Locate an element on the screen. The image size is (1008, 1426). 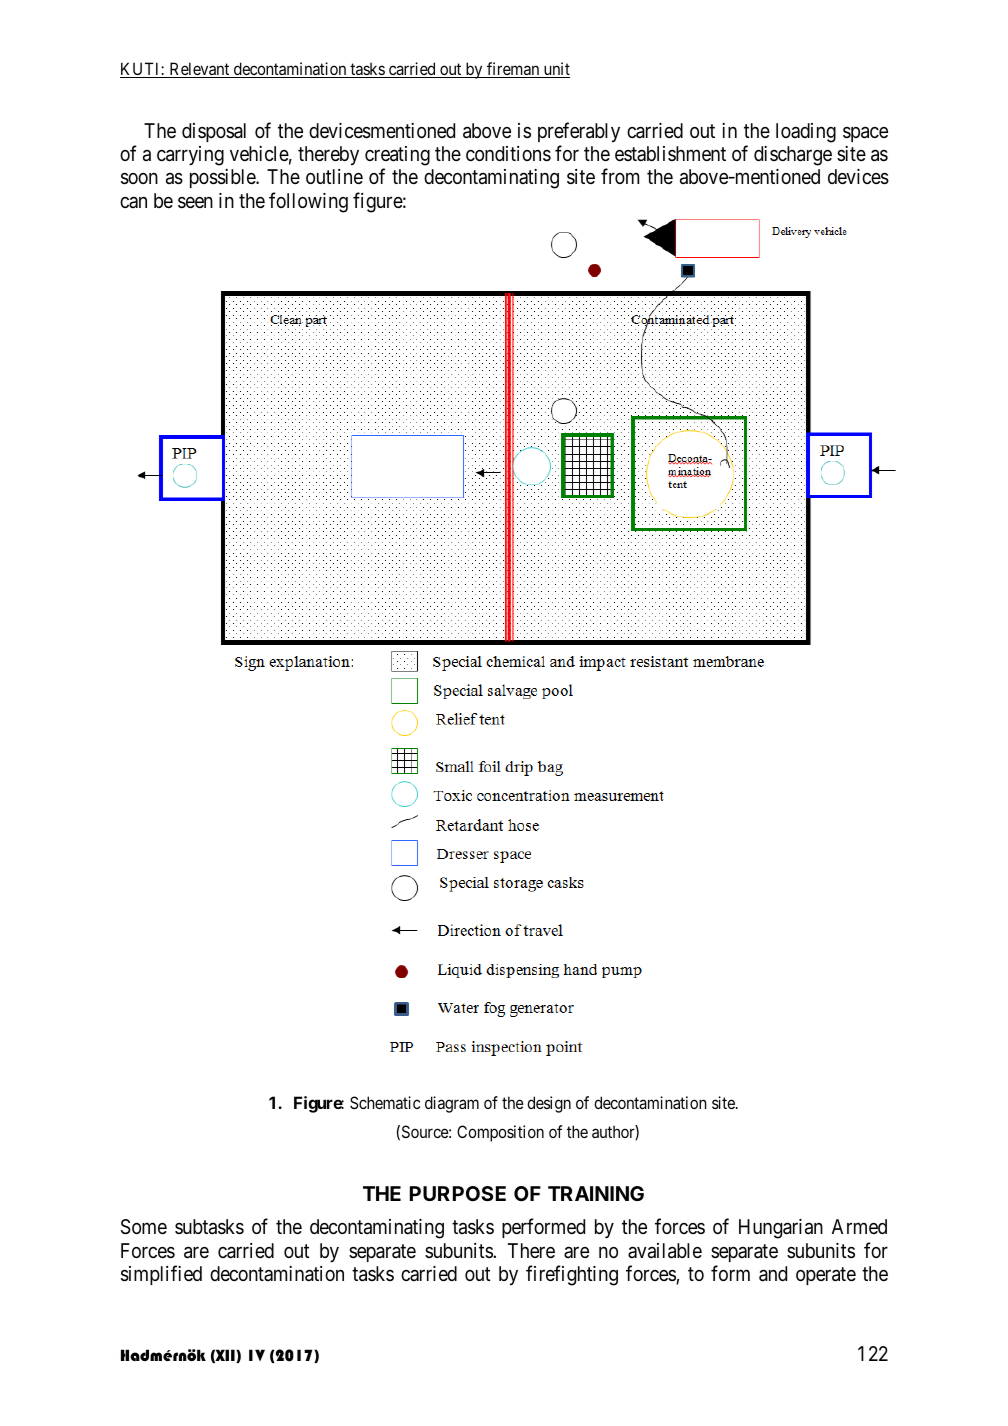
Schematic is located at coordinates (385, 1102).
